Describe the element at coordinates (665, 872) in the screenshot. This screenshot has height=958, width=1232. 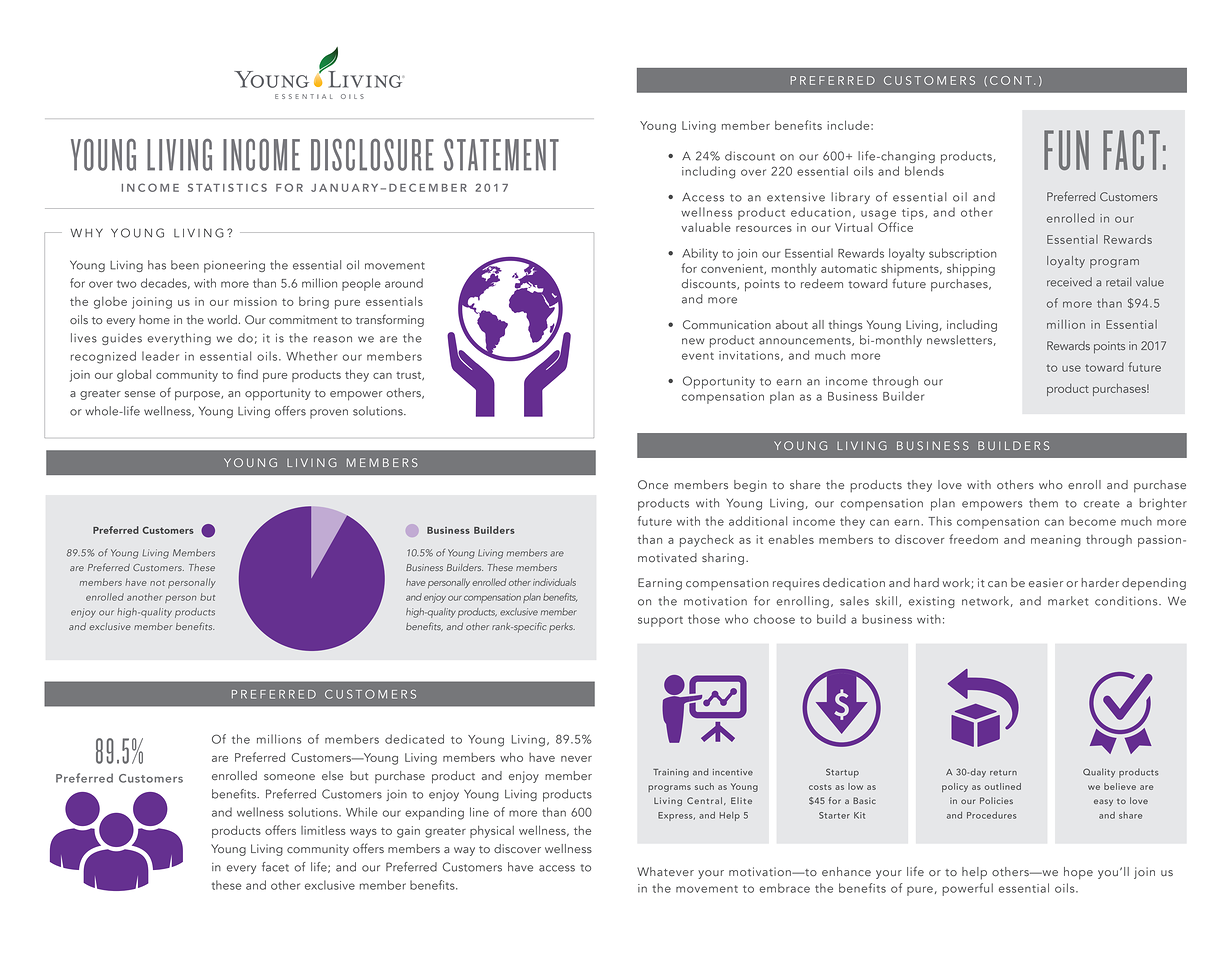
I see `Whatever` at that location.
